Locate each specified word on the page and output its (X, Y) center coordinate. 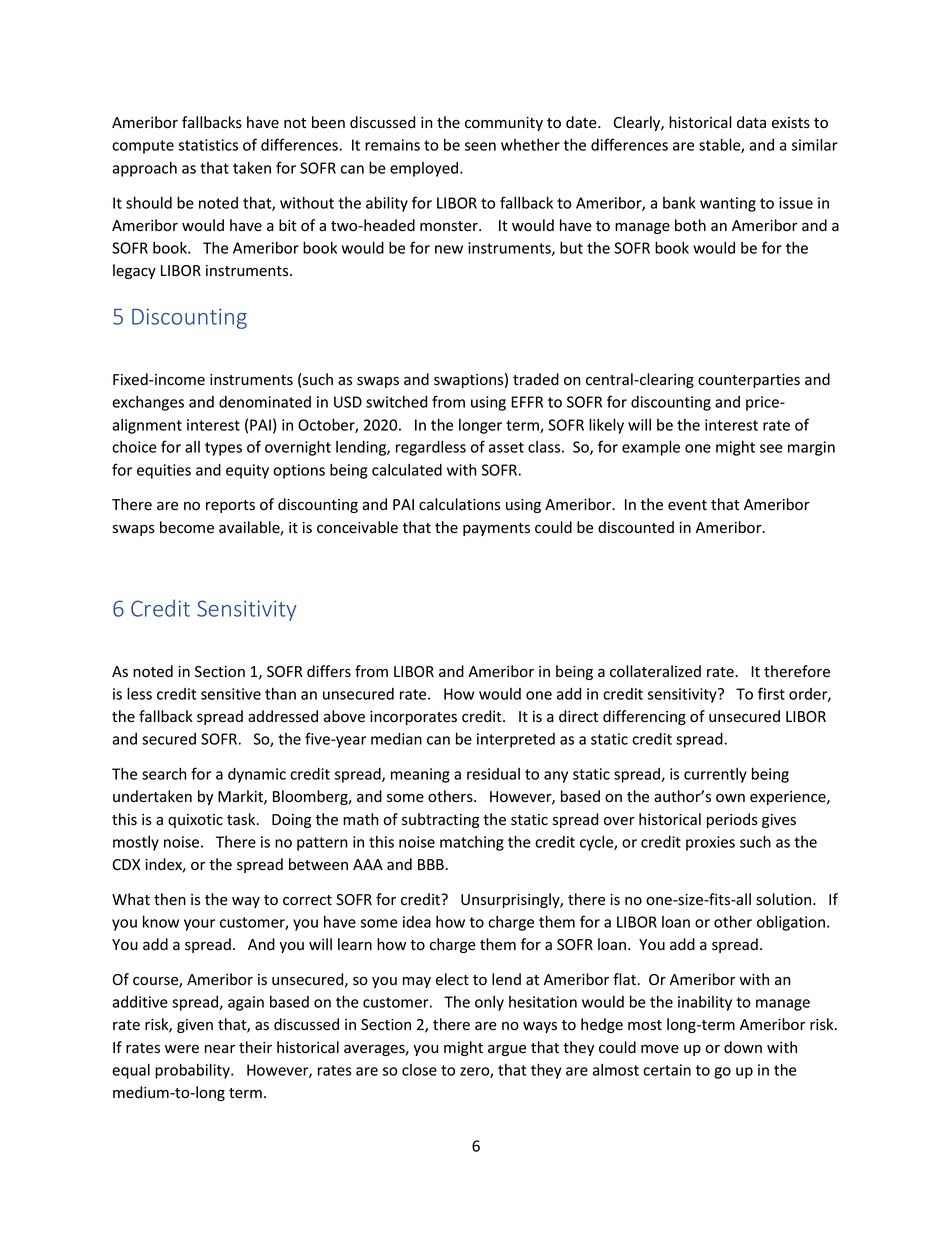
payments (496, 529)
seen (480, 146)
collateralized (655, 671)
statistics (208, 145)
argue (507, 1050)
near (220, 1049)
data (751, 122)
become (187, 527)
